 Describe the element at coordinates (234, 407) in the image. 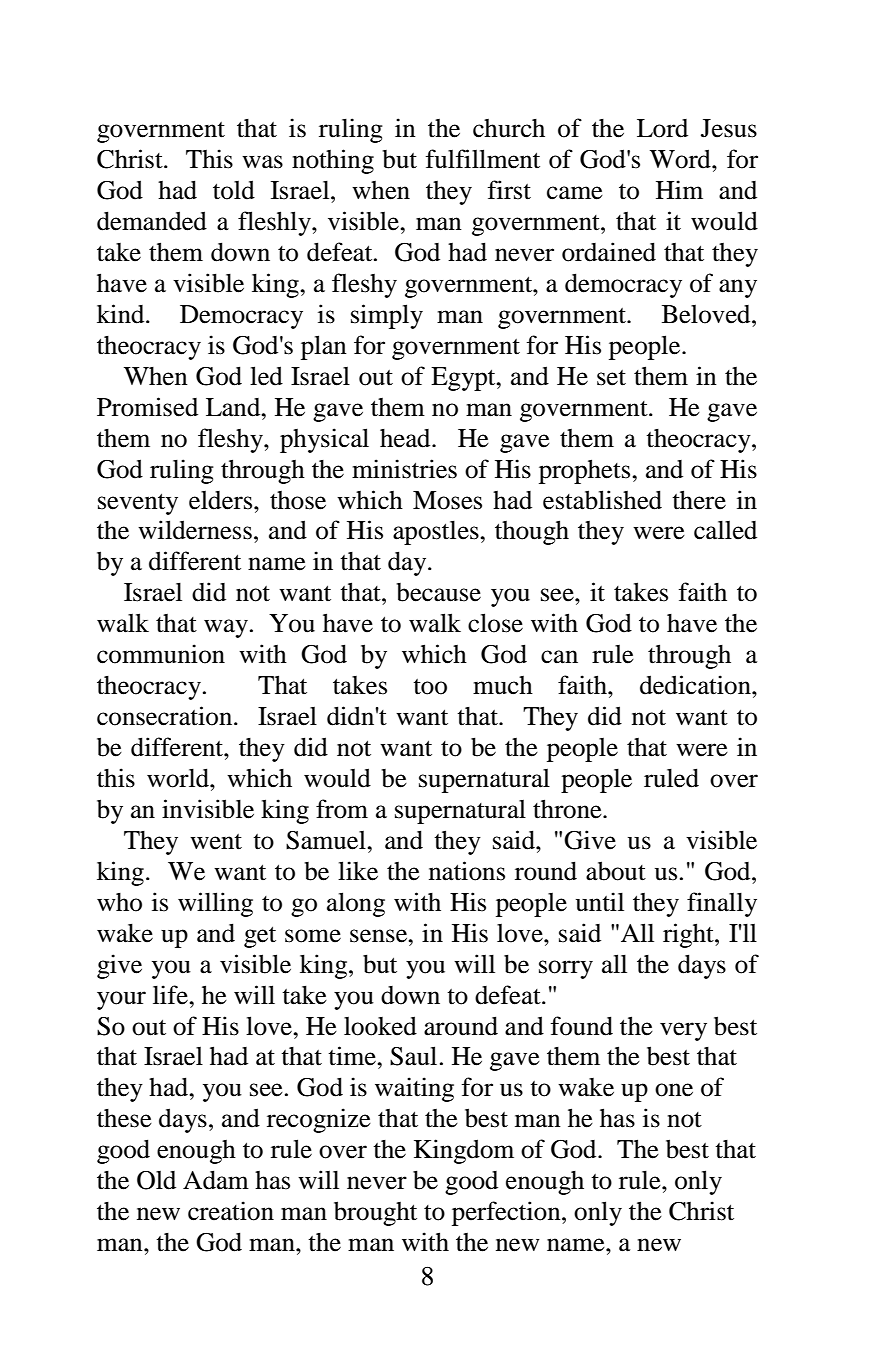

I see `Land` at that location.
